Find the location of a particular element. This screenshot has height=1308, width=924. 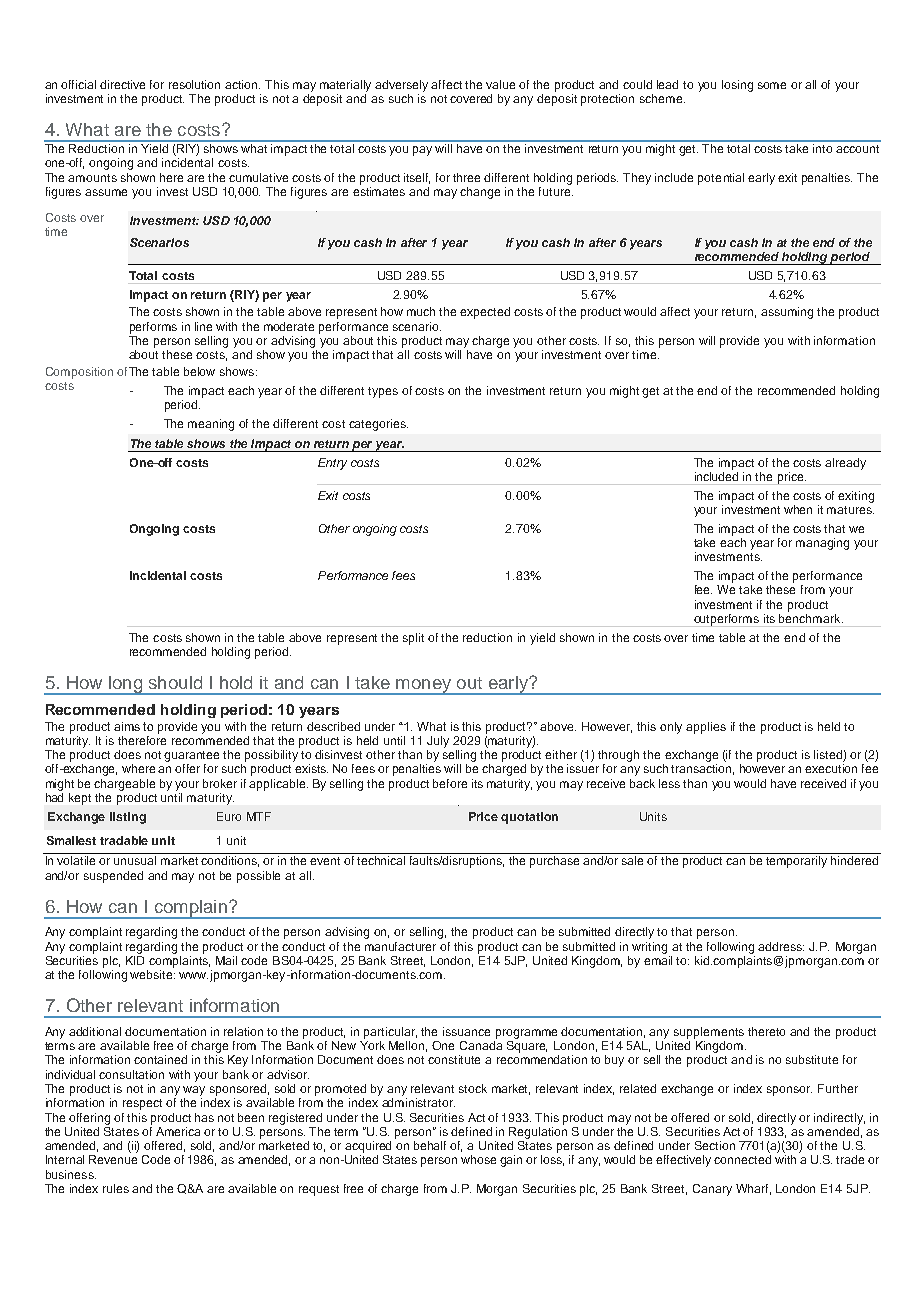

connected is located at coordinates (742, 1159).
